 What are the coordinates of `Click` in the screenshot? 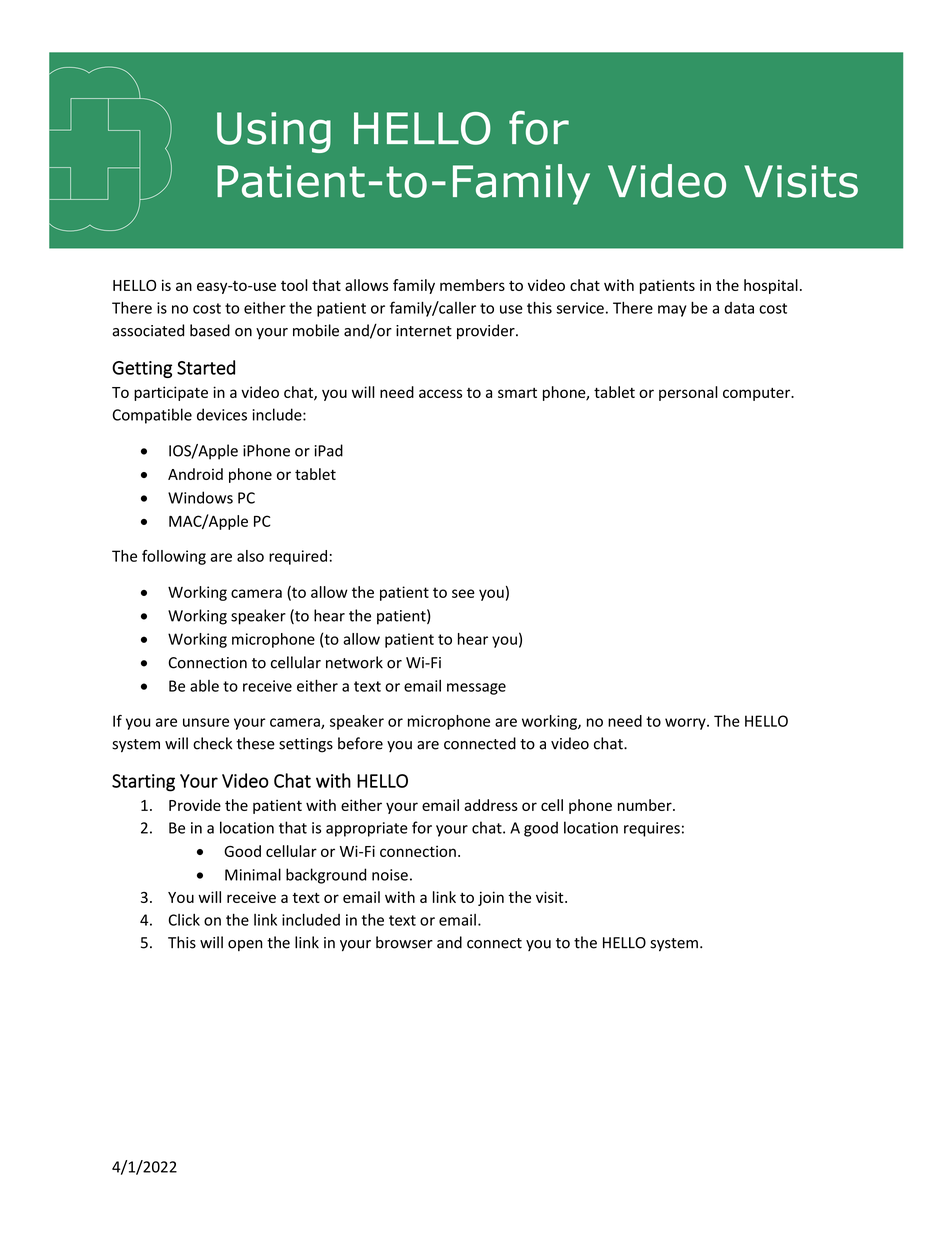 It's located at (184, 920).
